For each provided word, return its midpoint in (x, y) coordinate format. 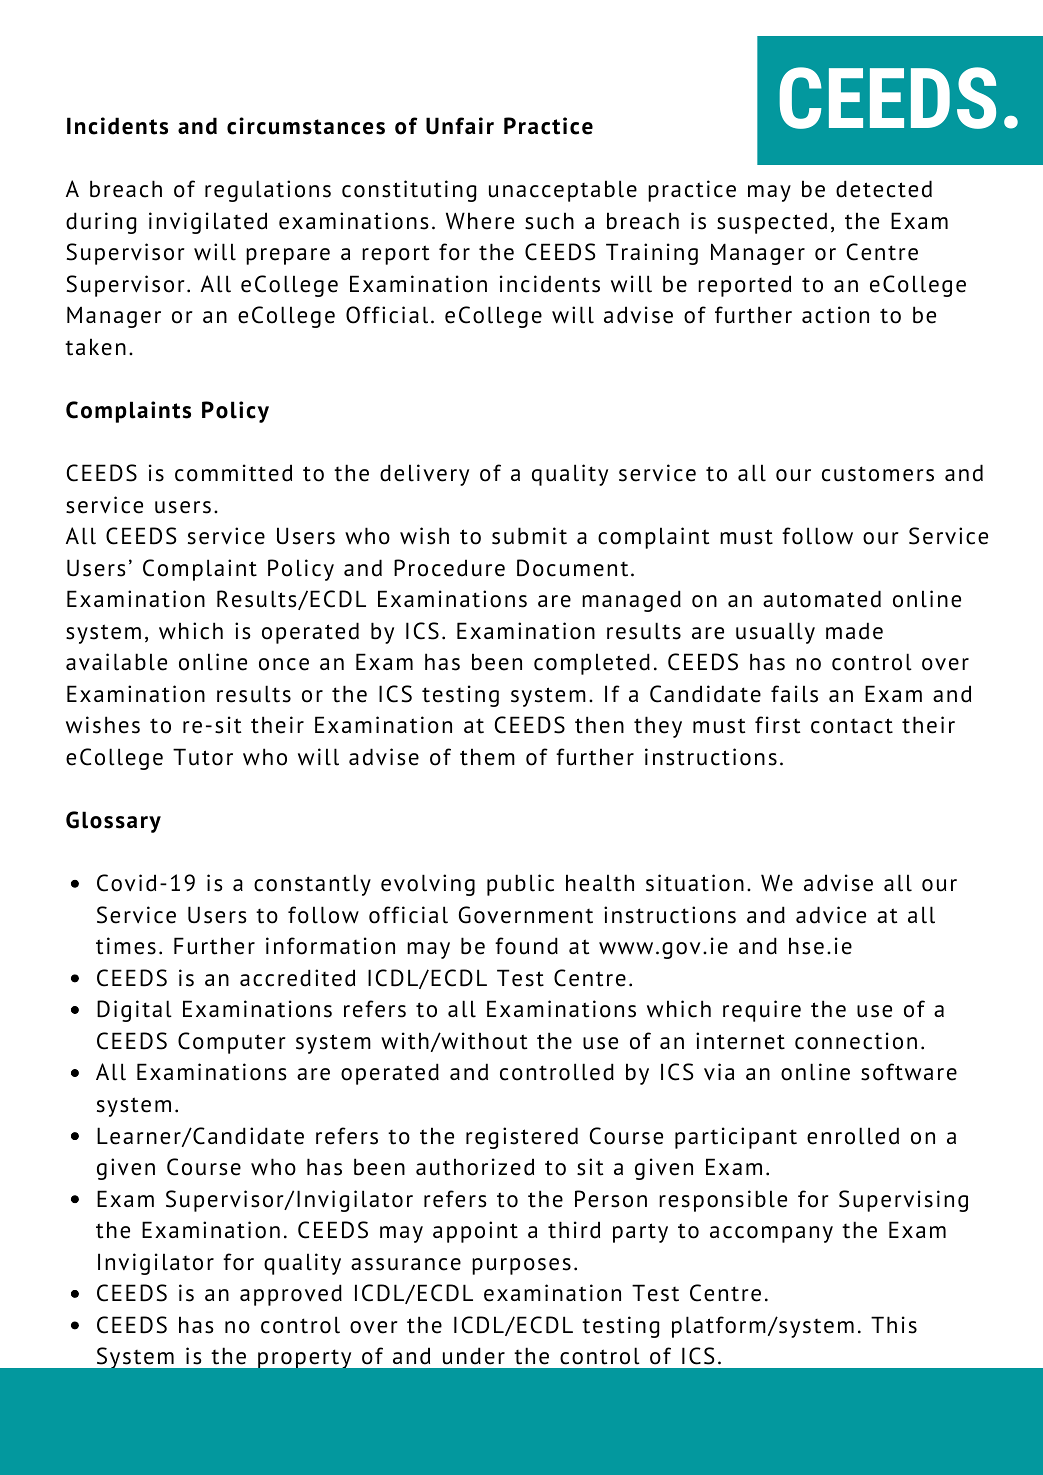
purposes (521, 1266)
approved (291, 1295)
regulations (268, 191)
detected (884, 189)
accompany (771, 1234)
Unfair (460, 126)
